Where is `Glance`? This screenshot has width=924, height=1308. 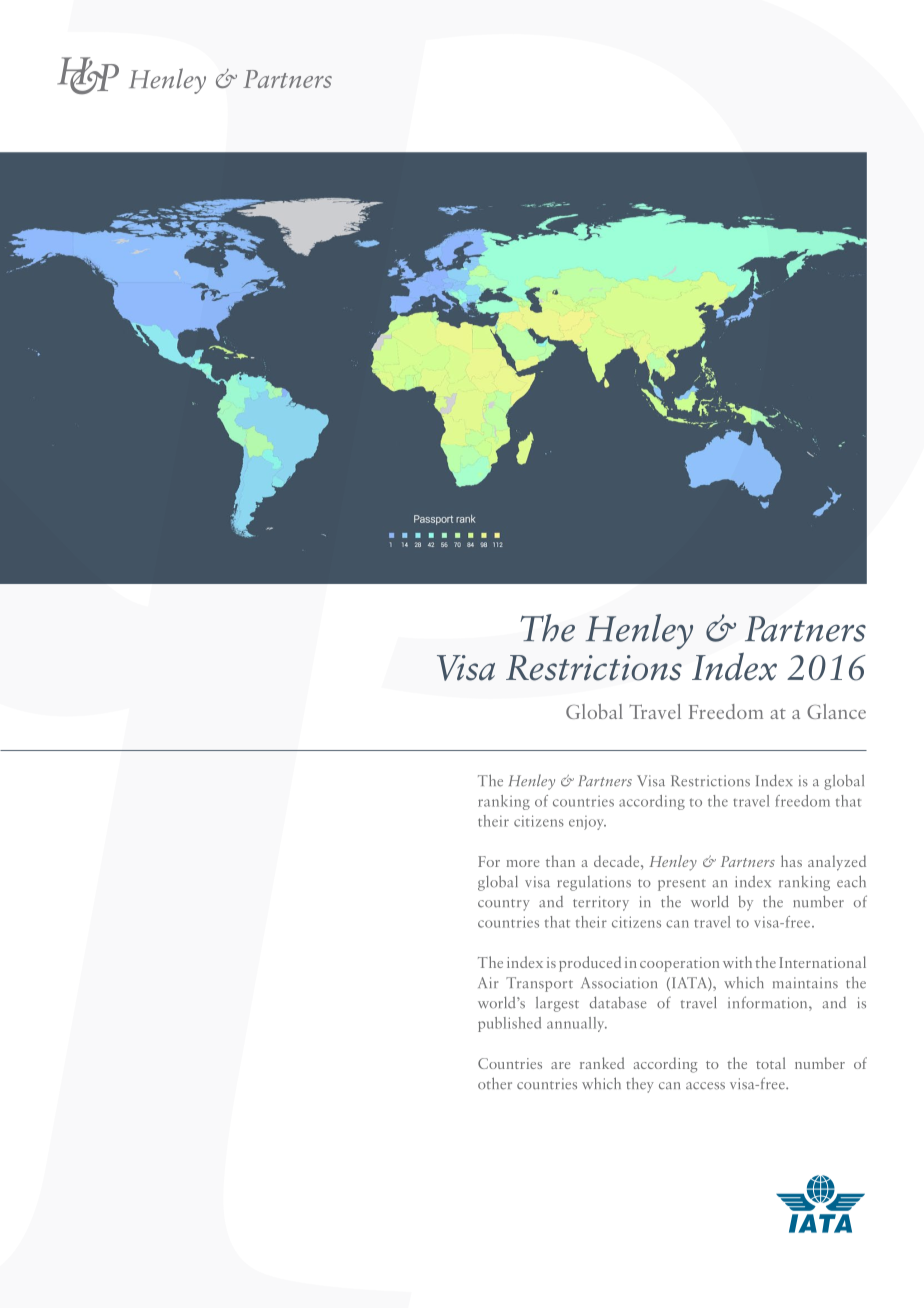
Glance is located at coordinates (836, 711).
